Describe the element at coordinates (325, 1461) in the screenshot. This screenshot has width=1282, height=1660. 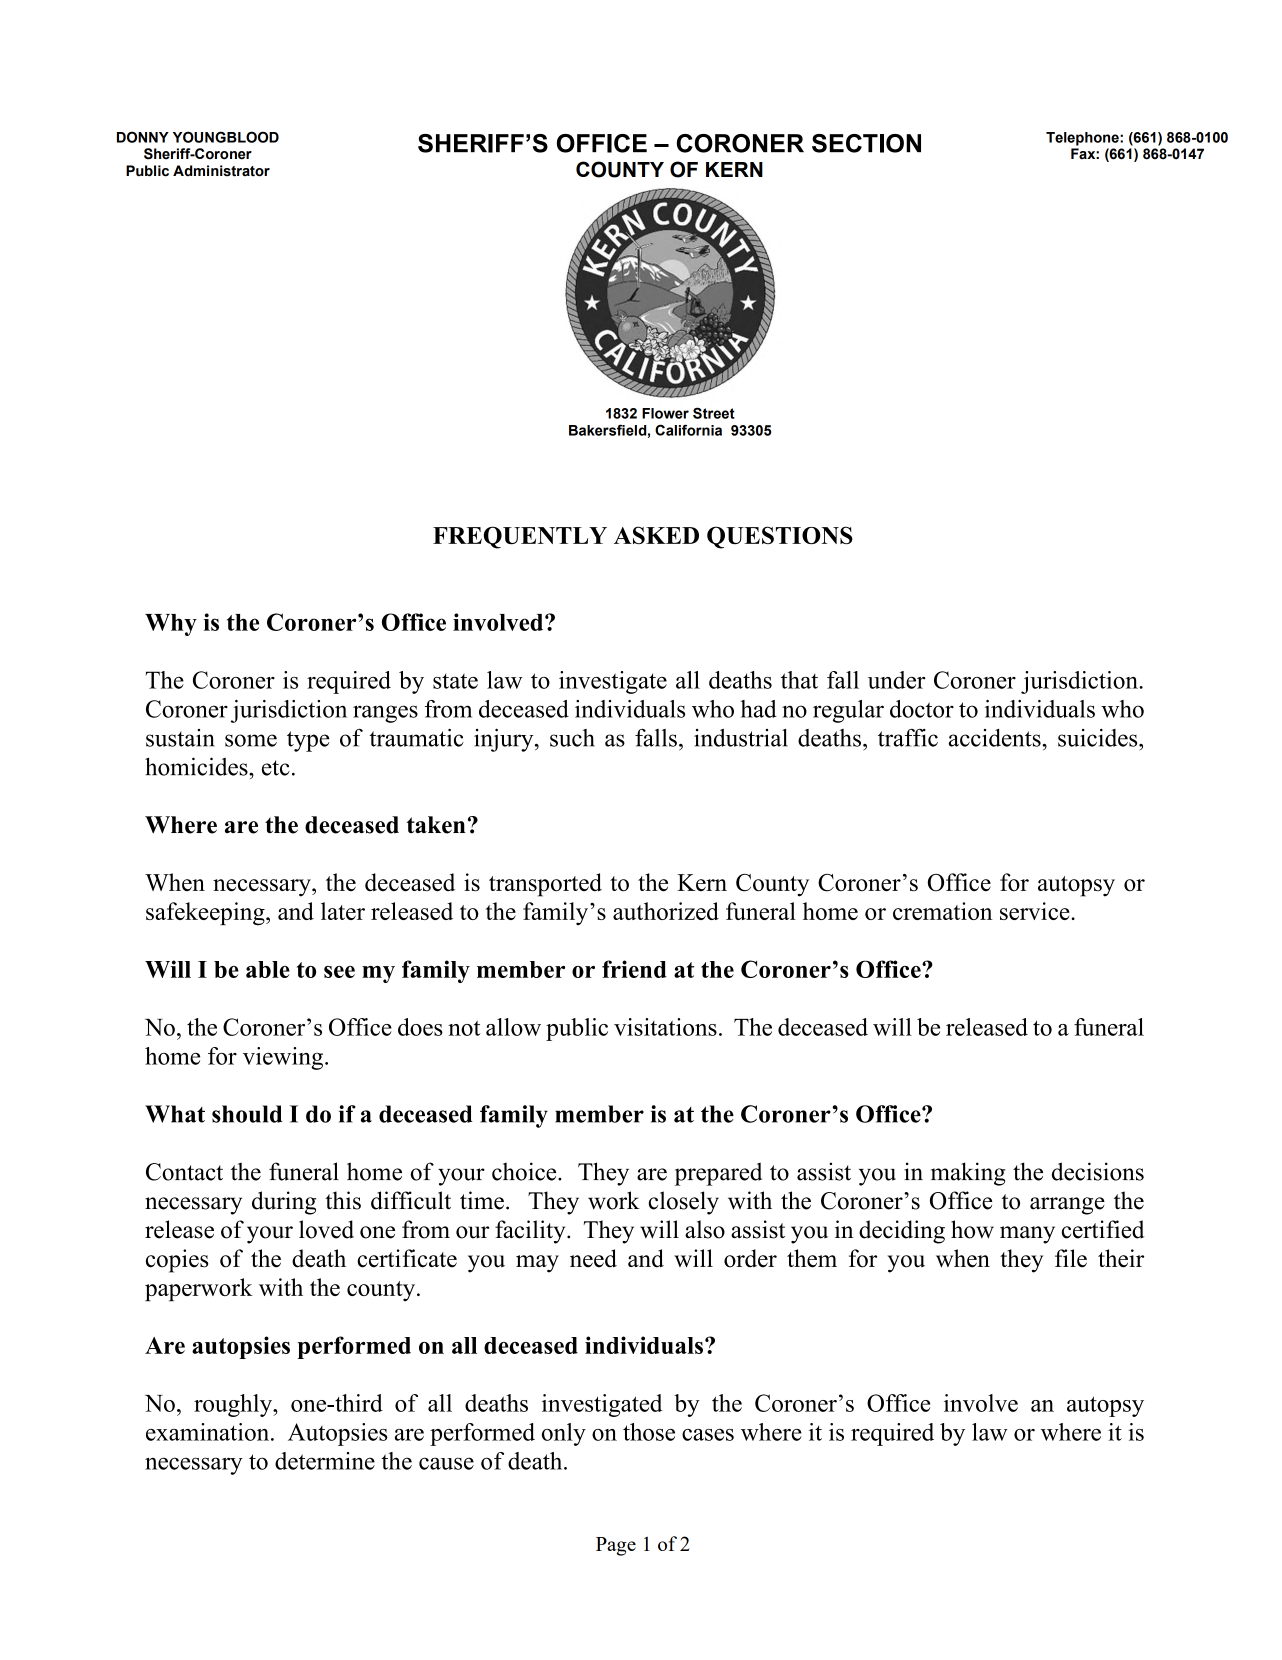
I see `determine` at that location.
